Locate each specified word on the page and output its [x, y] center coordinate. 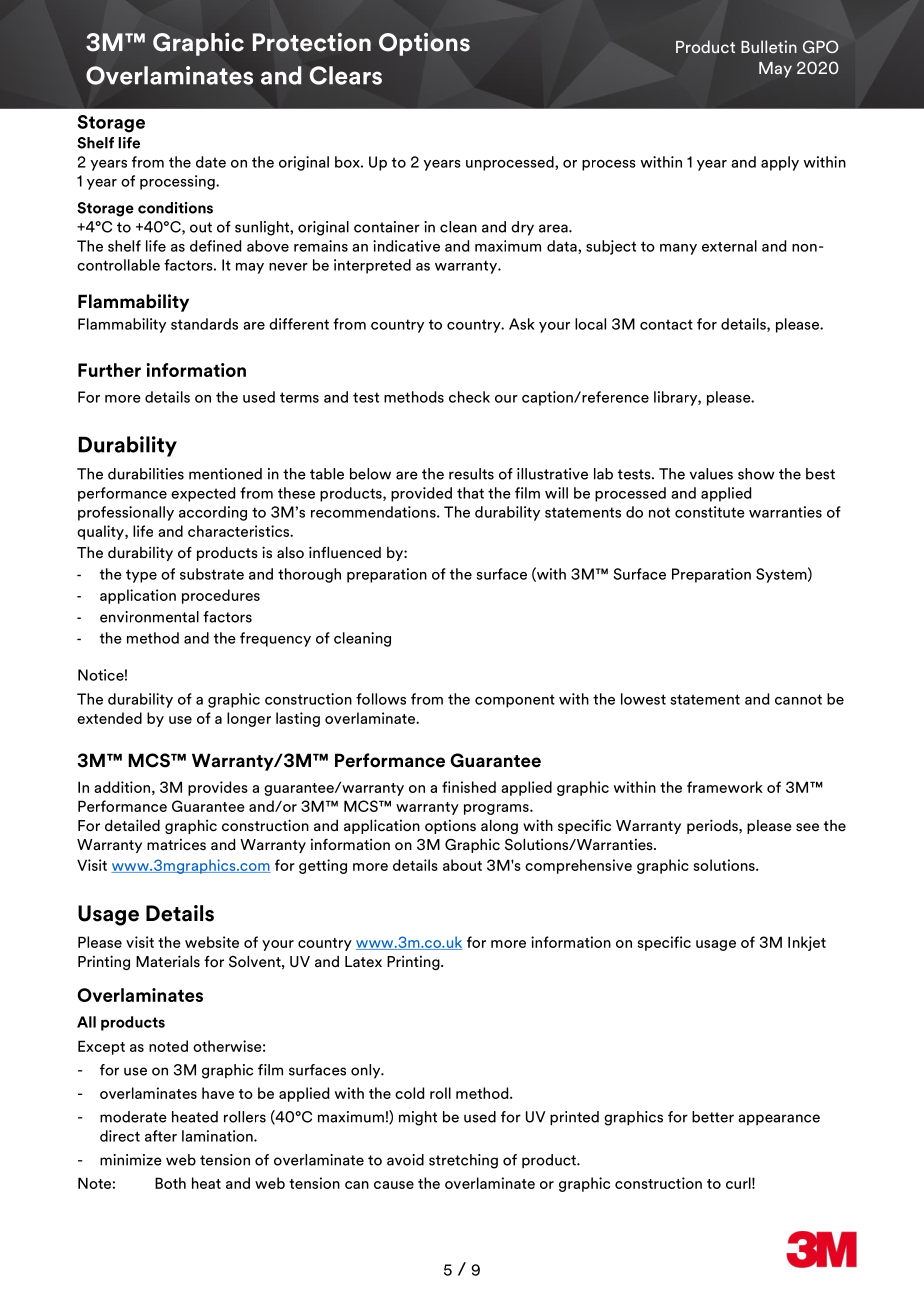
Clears [345, 75]
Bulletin [769, 46]
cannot [798, 699]
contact [666, 324]
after [161, 1136]
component [515, 701]
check [469, 397]
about [462, 865]
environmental [149, 617]
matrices [176, 845]
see [807, 827]
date [211, 162]
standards [204, 324]
